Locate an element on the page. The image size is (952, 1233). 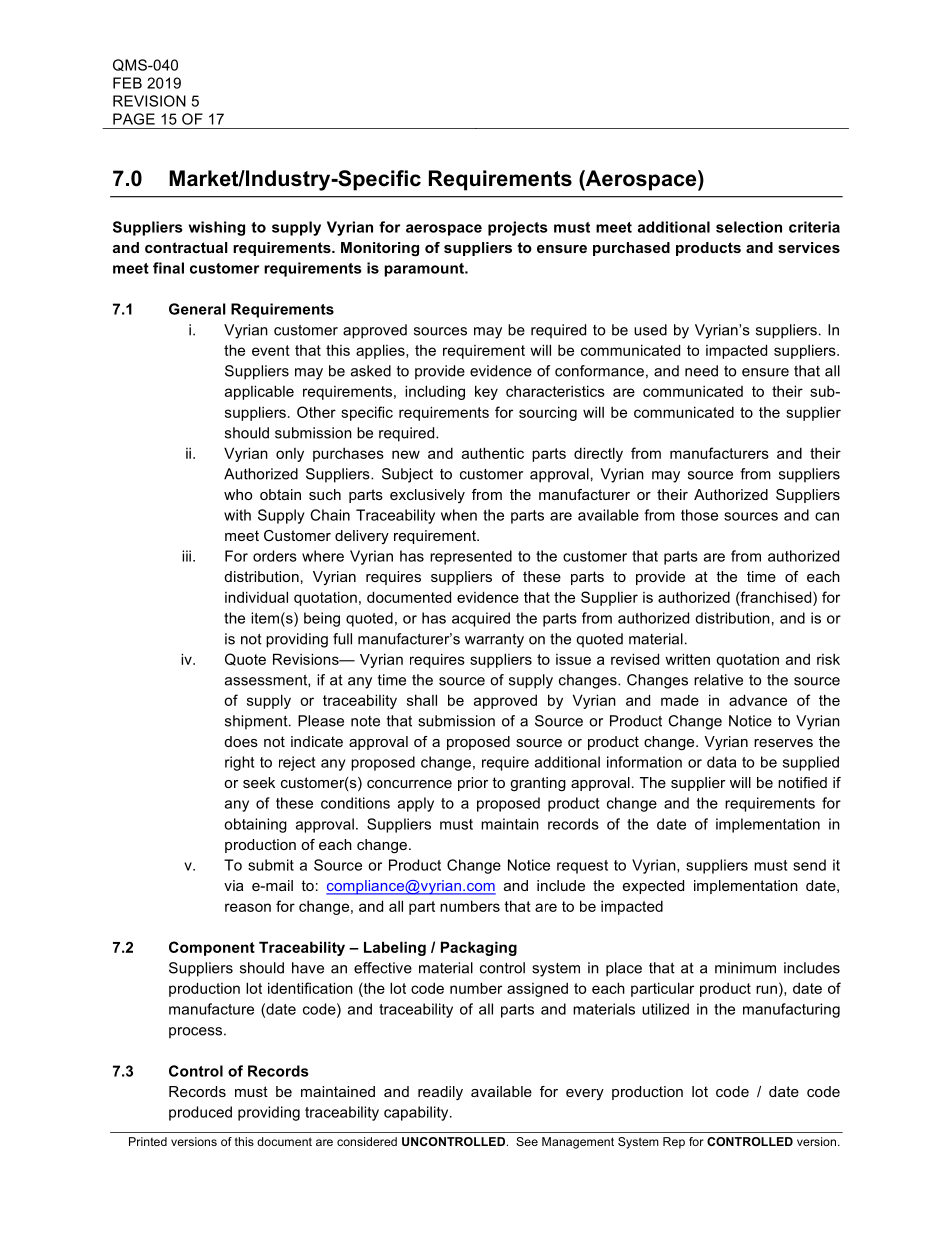
those is located at coordinates (699, 515).
